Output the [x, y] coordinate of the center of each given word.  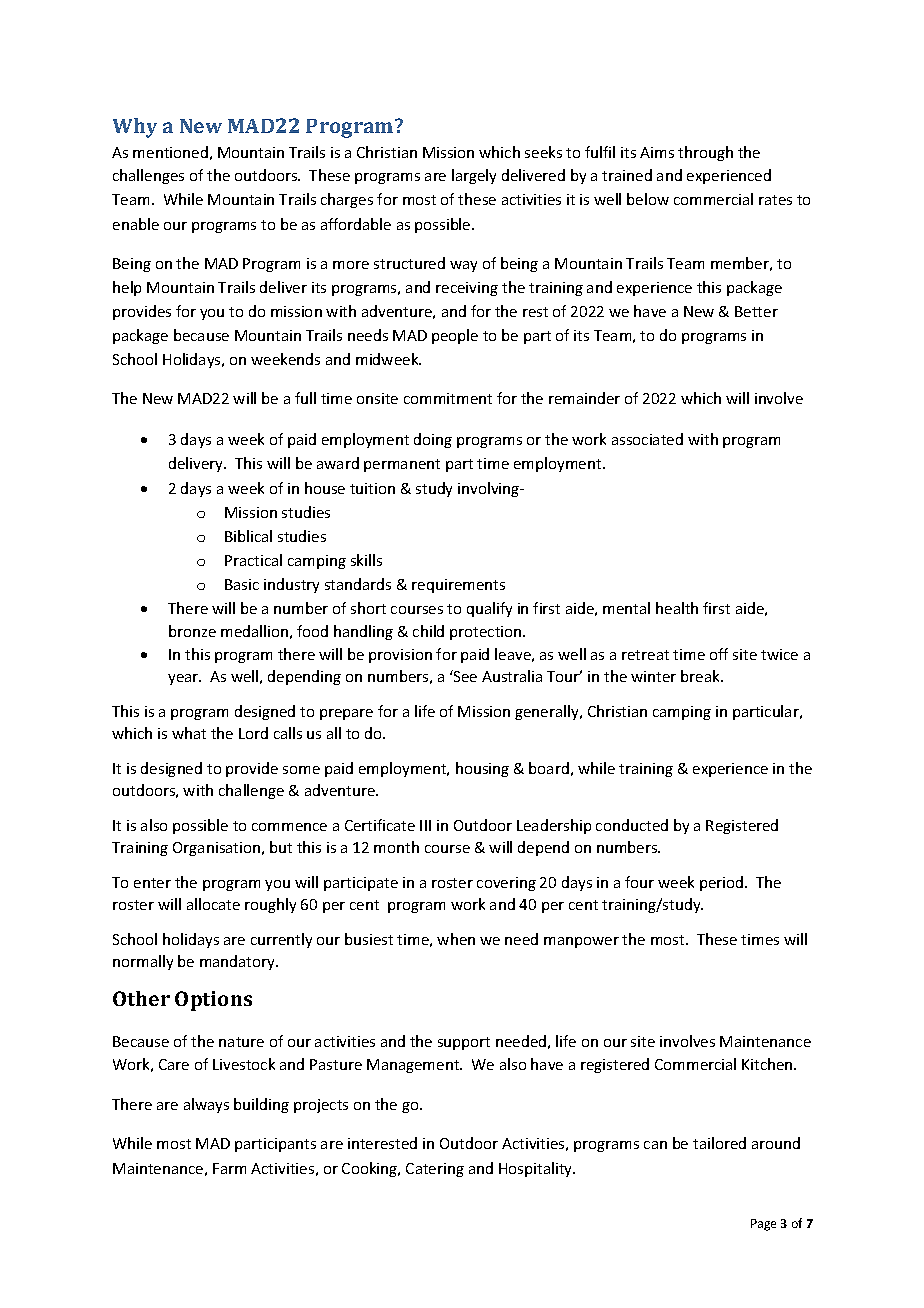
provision [400, 656]
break [701, 676]
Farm [229, 1168]
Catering [435, 1170]
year [184, 679]
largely [474, 176]
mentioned [170, 152]
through [705, 153]
